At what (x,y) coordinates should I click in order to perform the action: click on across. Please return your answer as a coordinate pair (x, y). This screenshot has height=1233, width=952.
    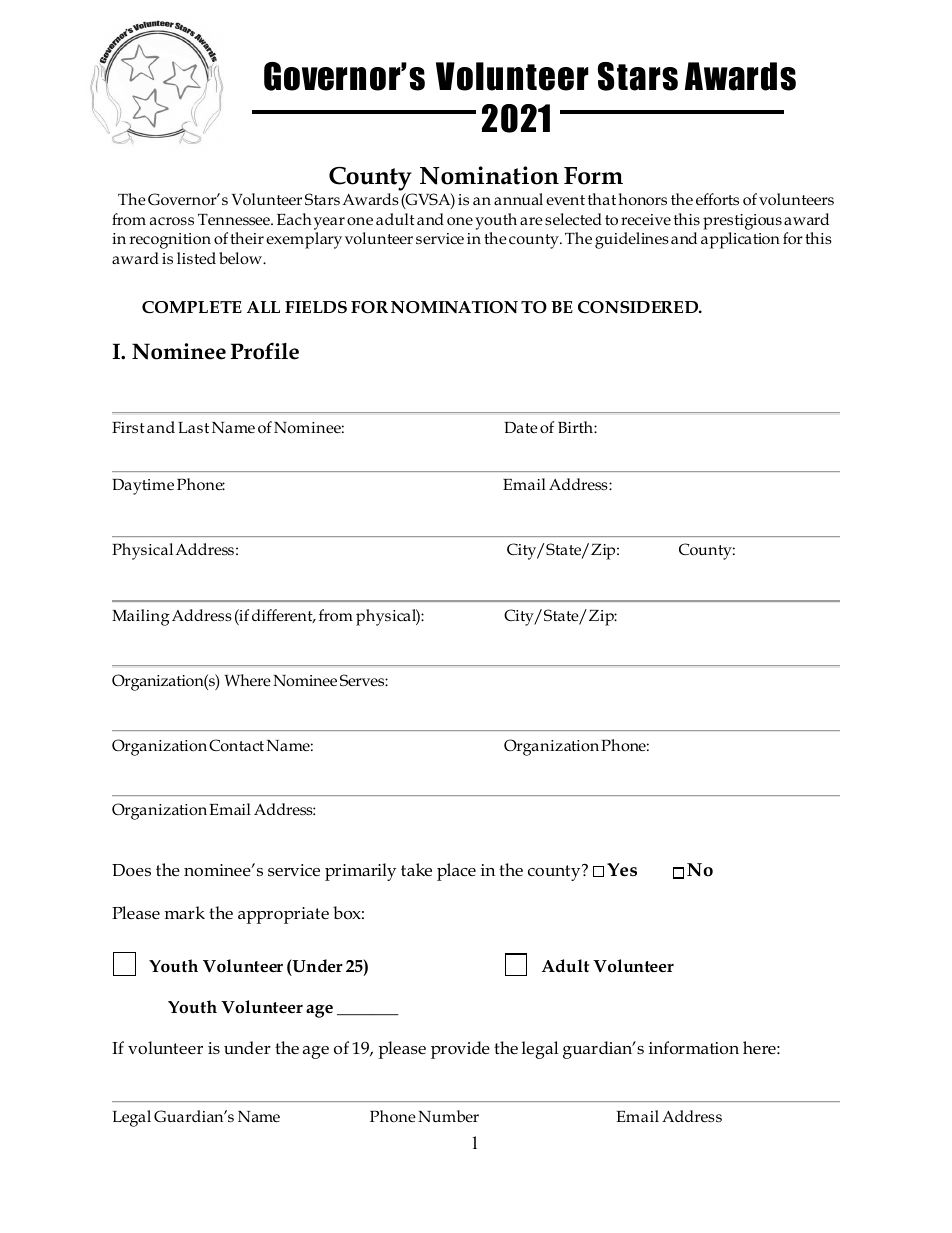
    Looking at the image, I should click on (172, 221).
